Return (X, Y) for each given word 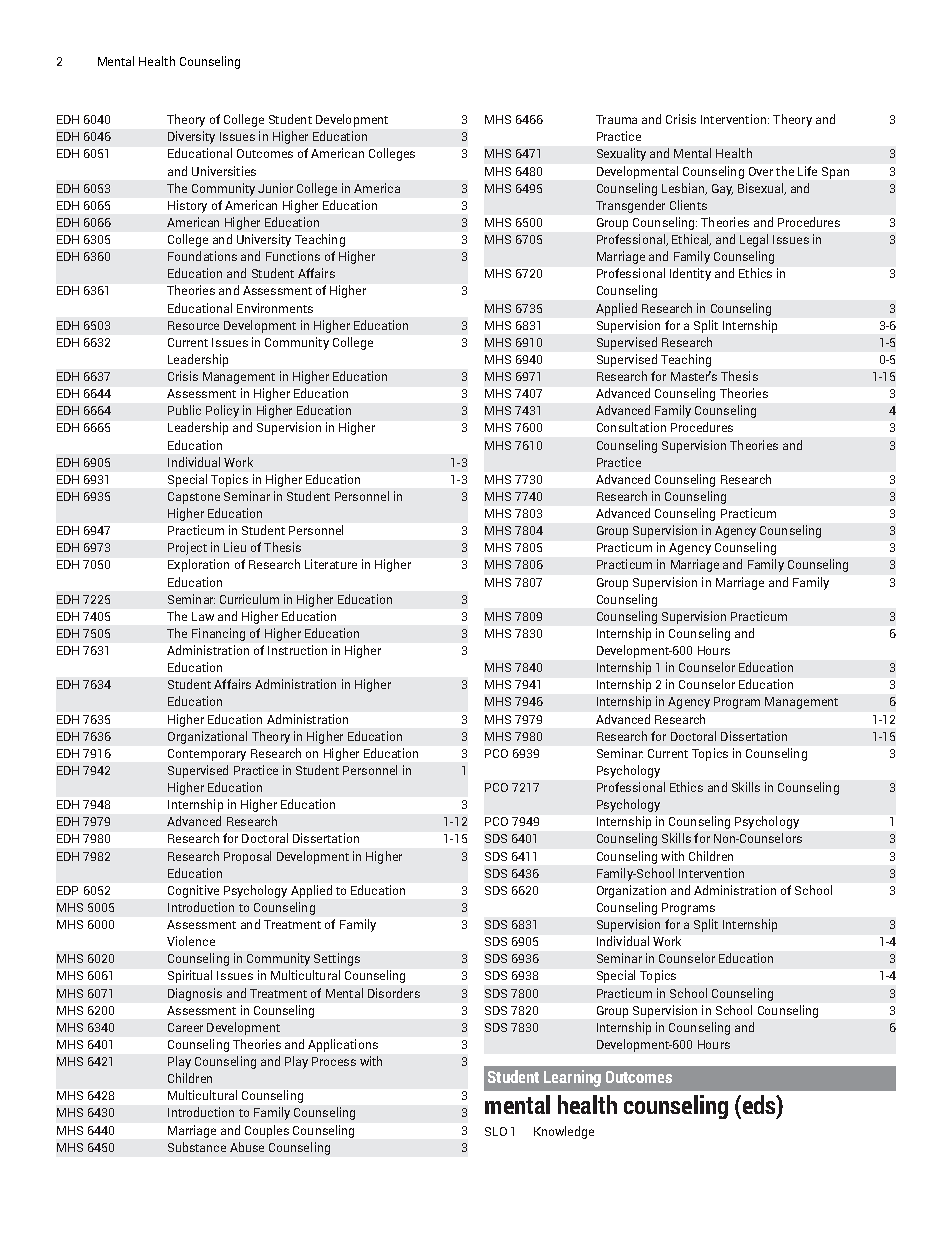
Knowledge (564, 1132)
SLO (496, 1131)
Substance (197, 1147)
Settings (337, 959)
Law (203, 616)
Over (761, 171)
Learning (572, 1078)
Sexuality (621, 154)
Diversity (191, 137)
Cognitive (193, 891)
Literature (331, 564)
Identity (690, 274)
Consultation (631, 427)
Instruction (297, 650)
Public (184, 410)
